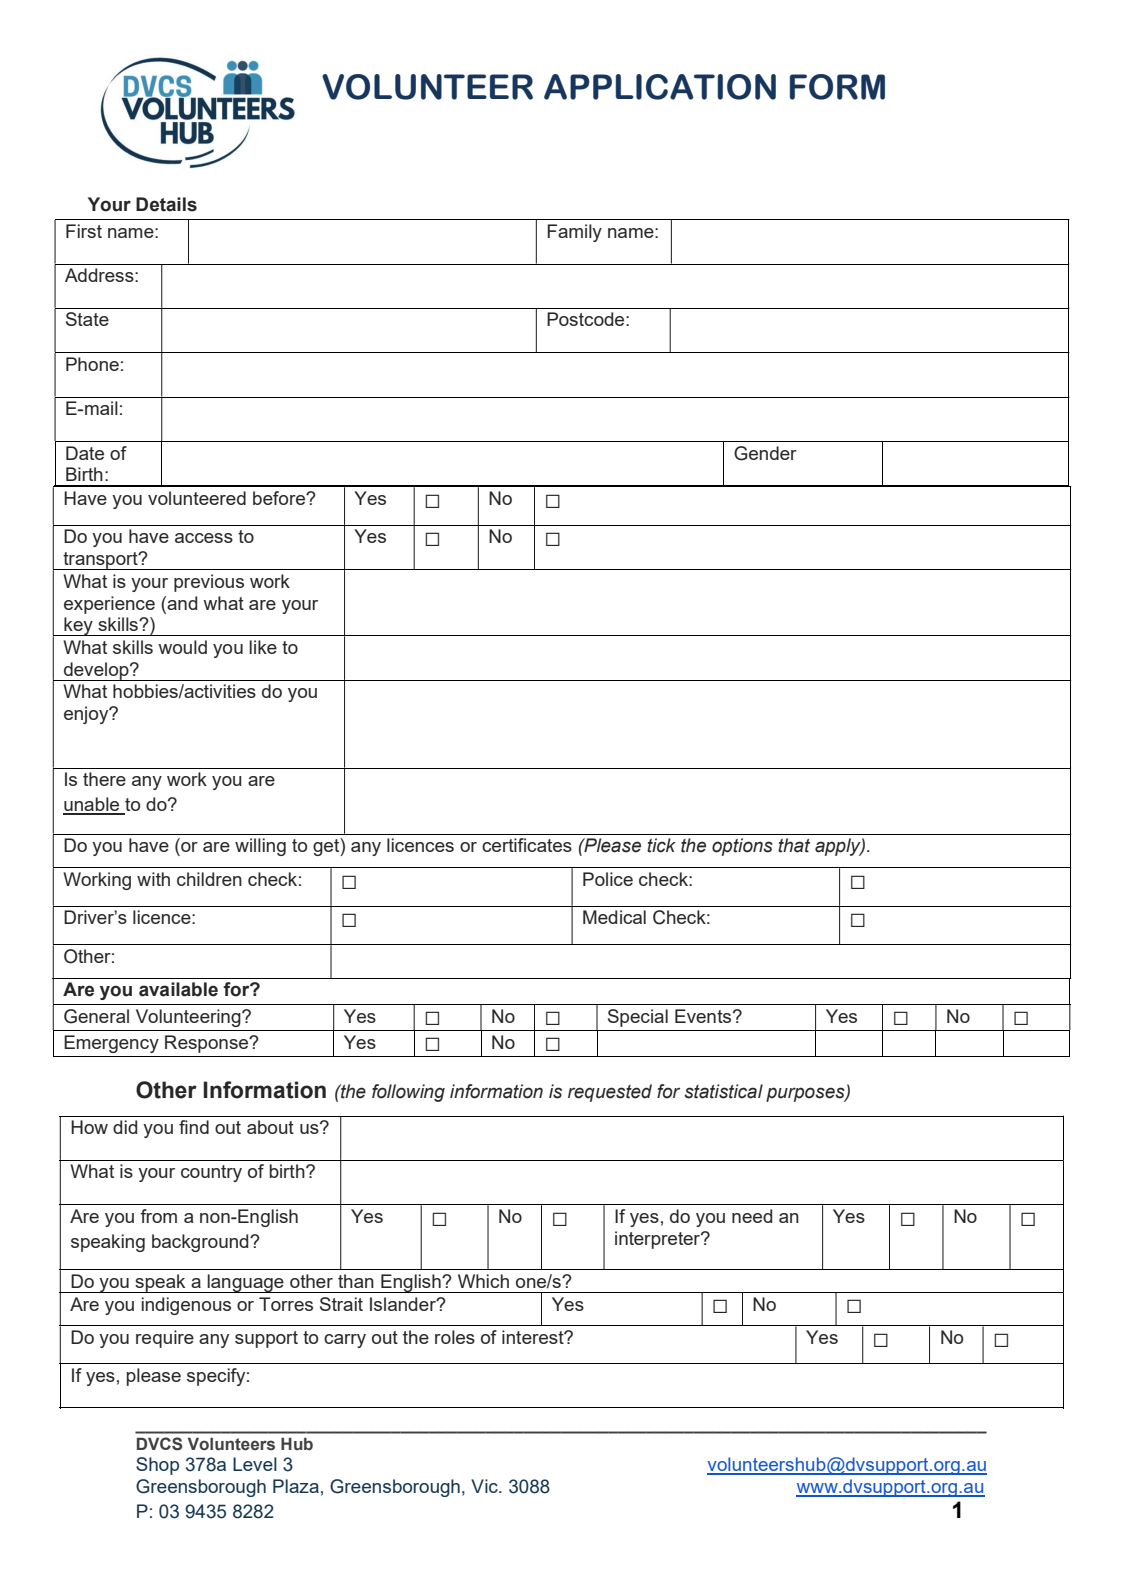  What do you see at coordinates (263, 647) in the image?
I see `like` at bounding box center [263, 647].
